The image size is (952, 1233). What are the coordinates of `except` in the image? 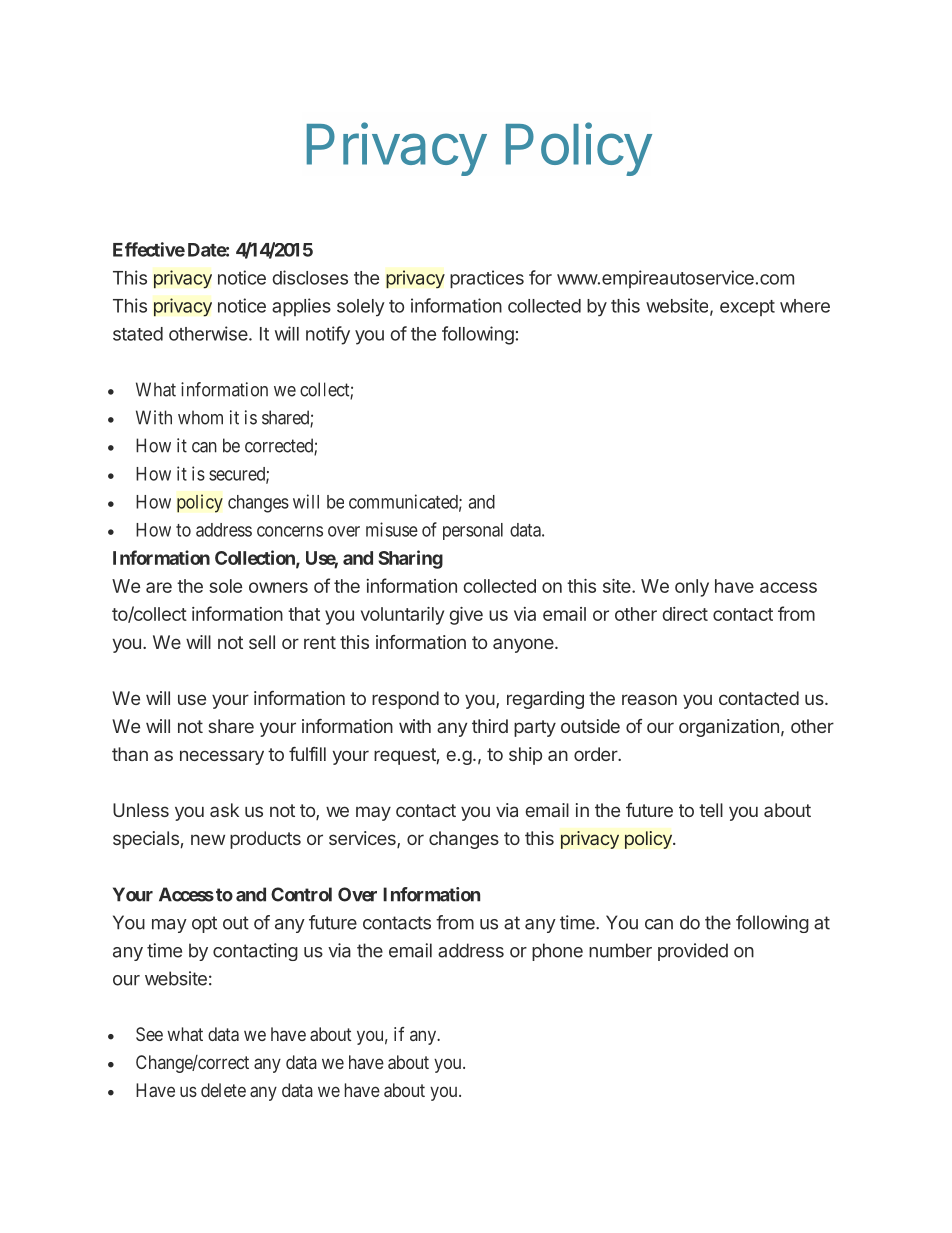 It's located at (747, 308).
